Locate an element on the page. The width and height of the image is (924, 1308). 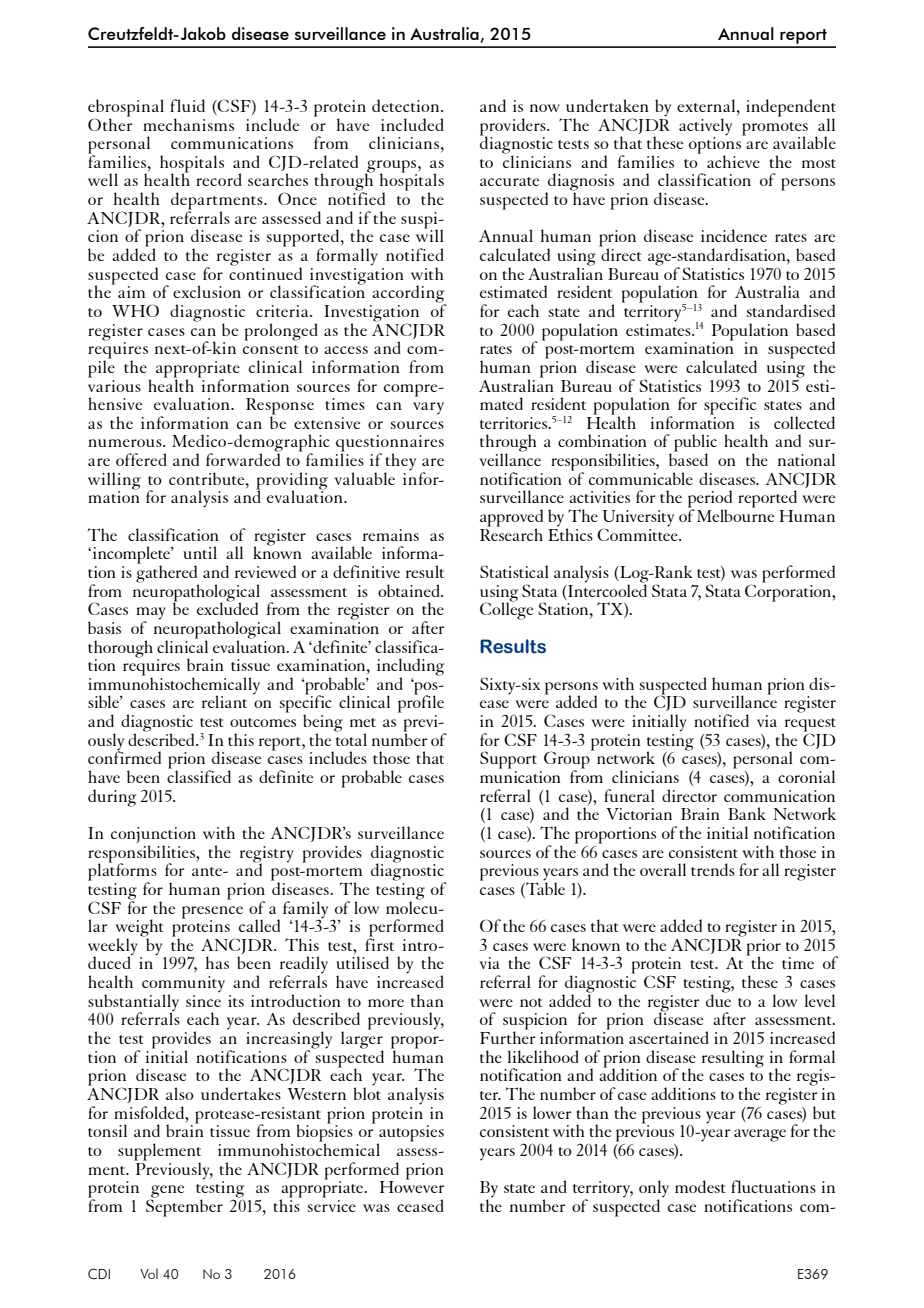
trends is located at coordinates (713, 869).
